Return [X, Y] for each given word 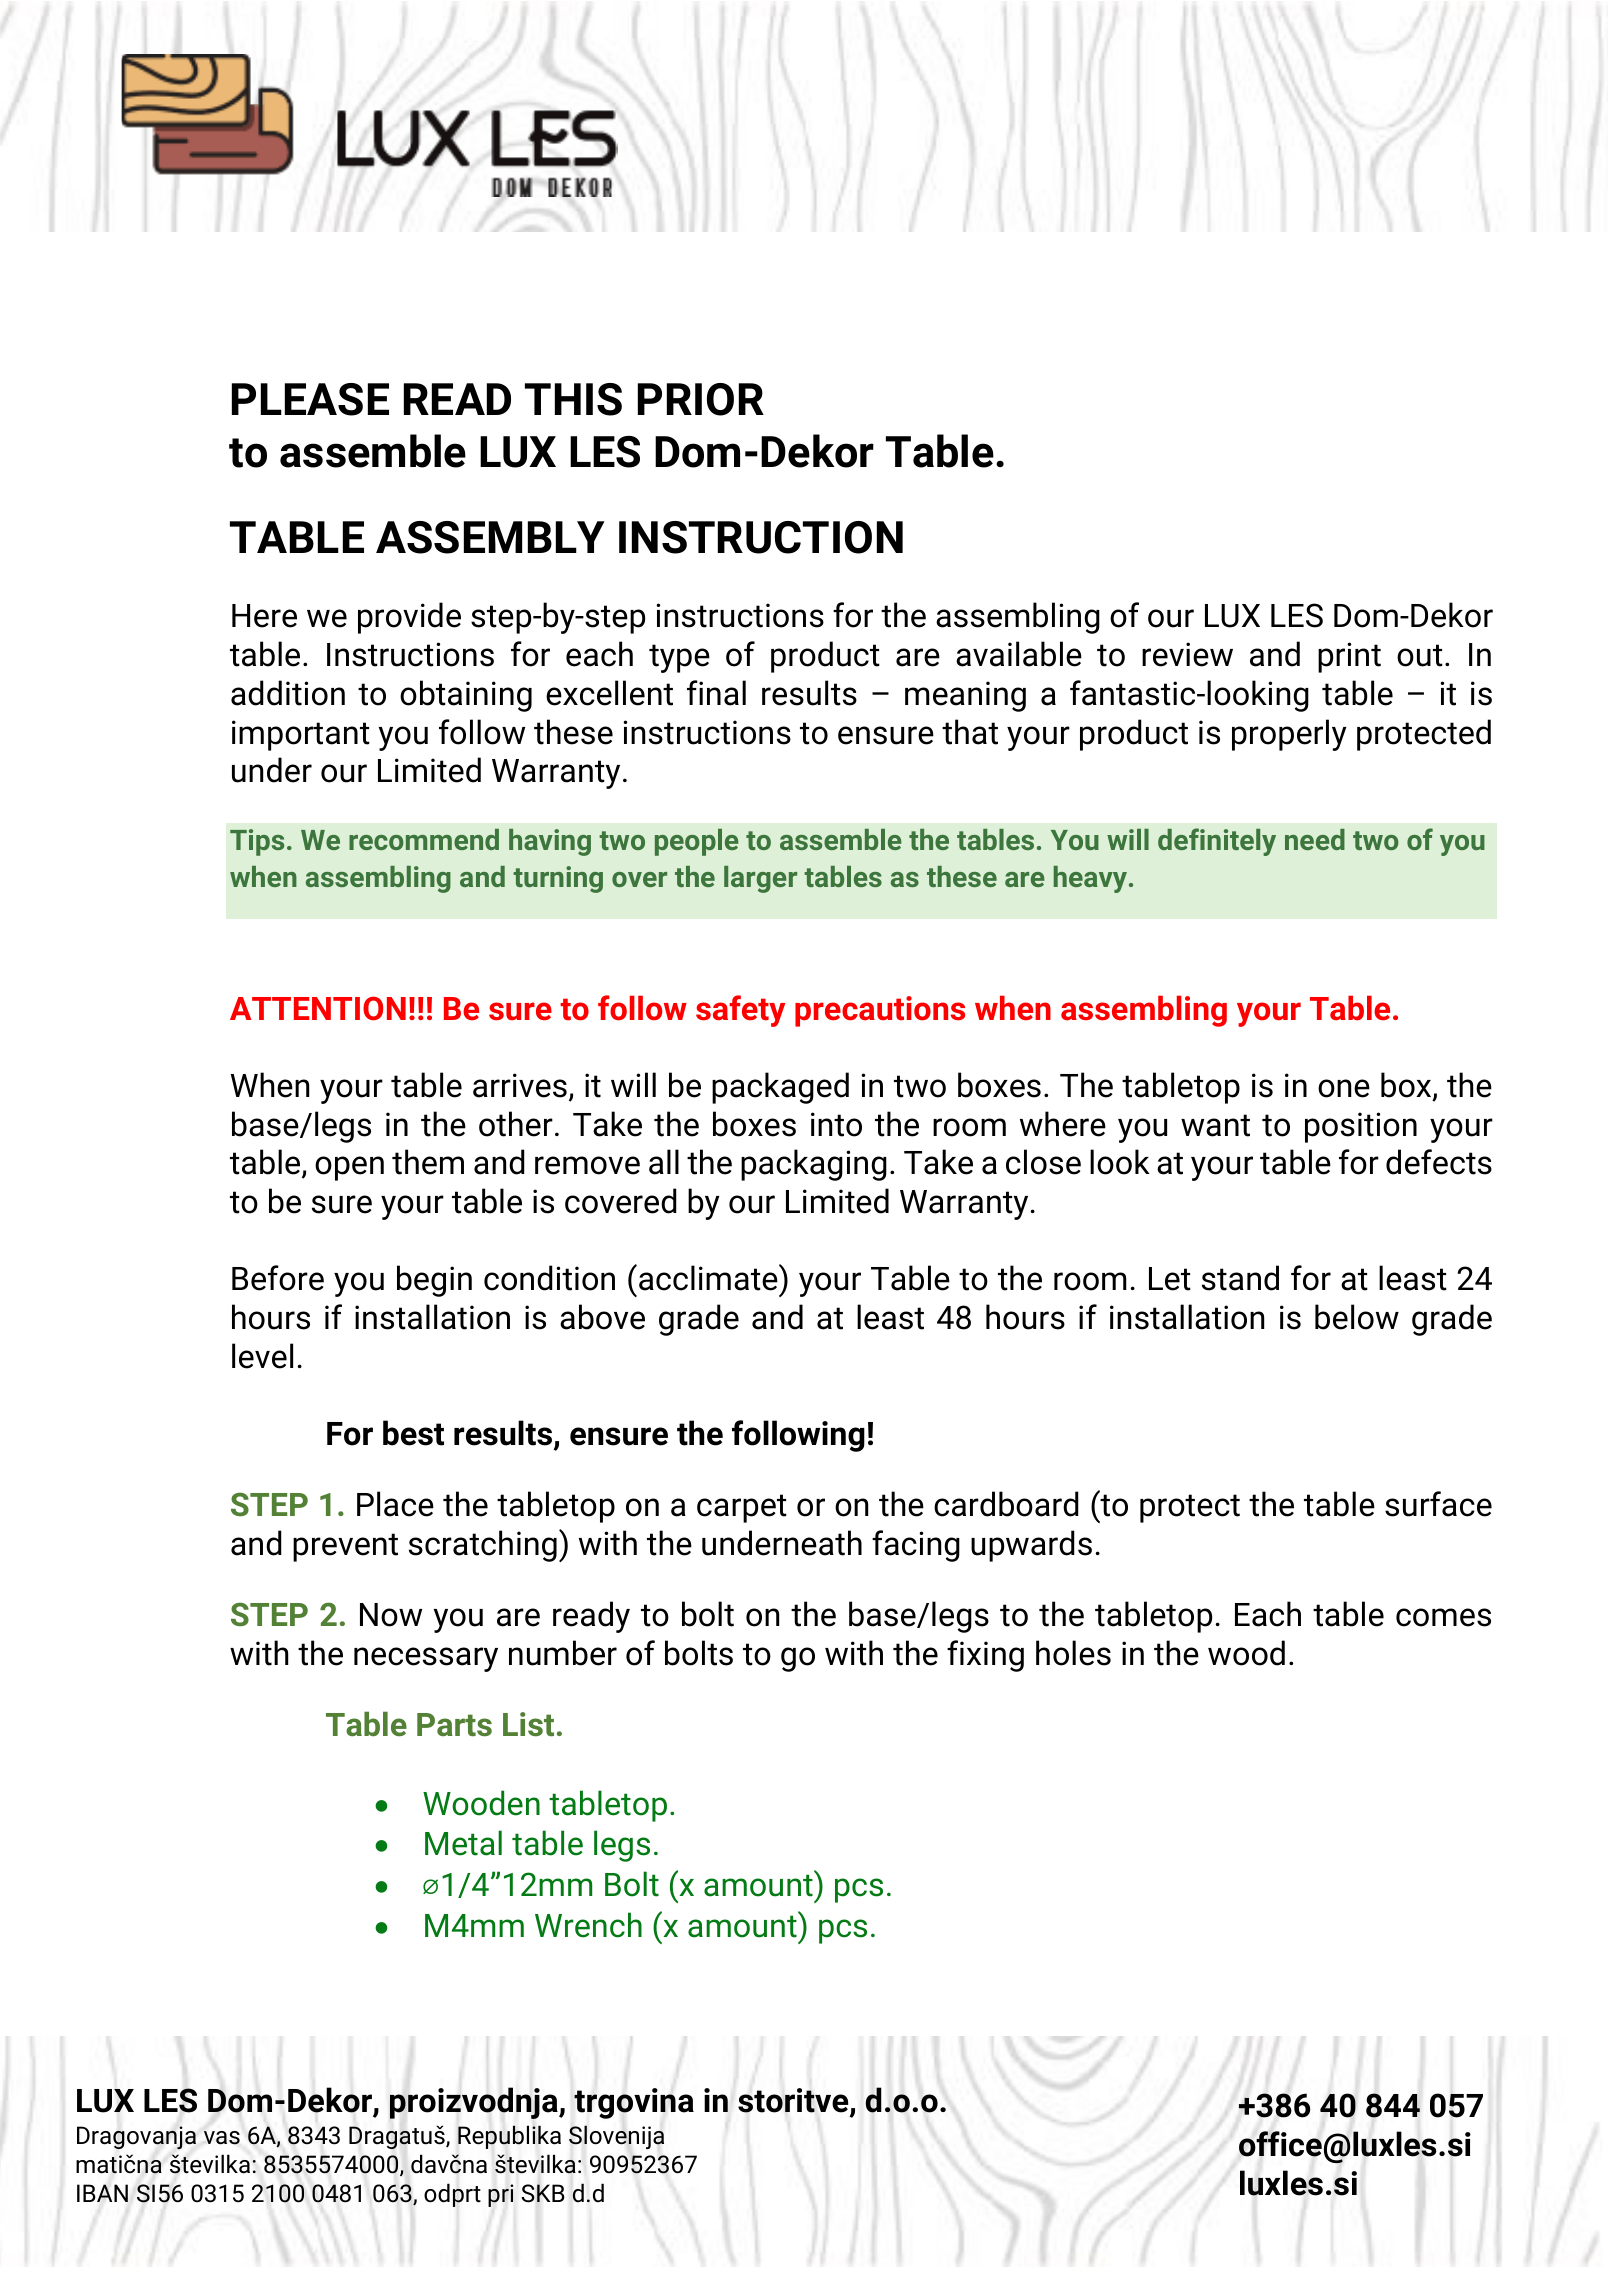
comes [1443, 1617]
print [1349, 657]
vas [222, 2138]
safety [740, 1011]
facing [916, 1546]
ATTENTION [318, 1008]
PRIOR [701, 399]
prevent [345, 1547]
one [1344, 1088]
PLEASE [310, 399]
